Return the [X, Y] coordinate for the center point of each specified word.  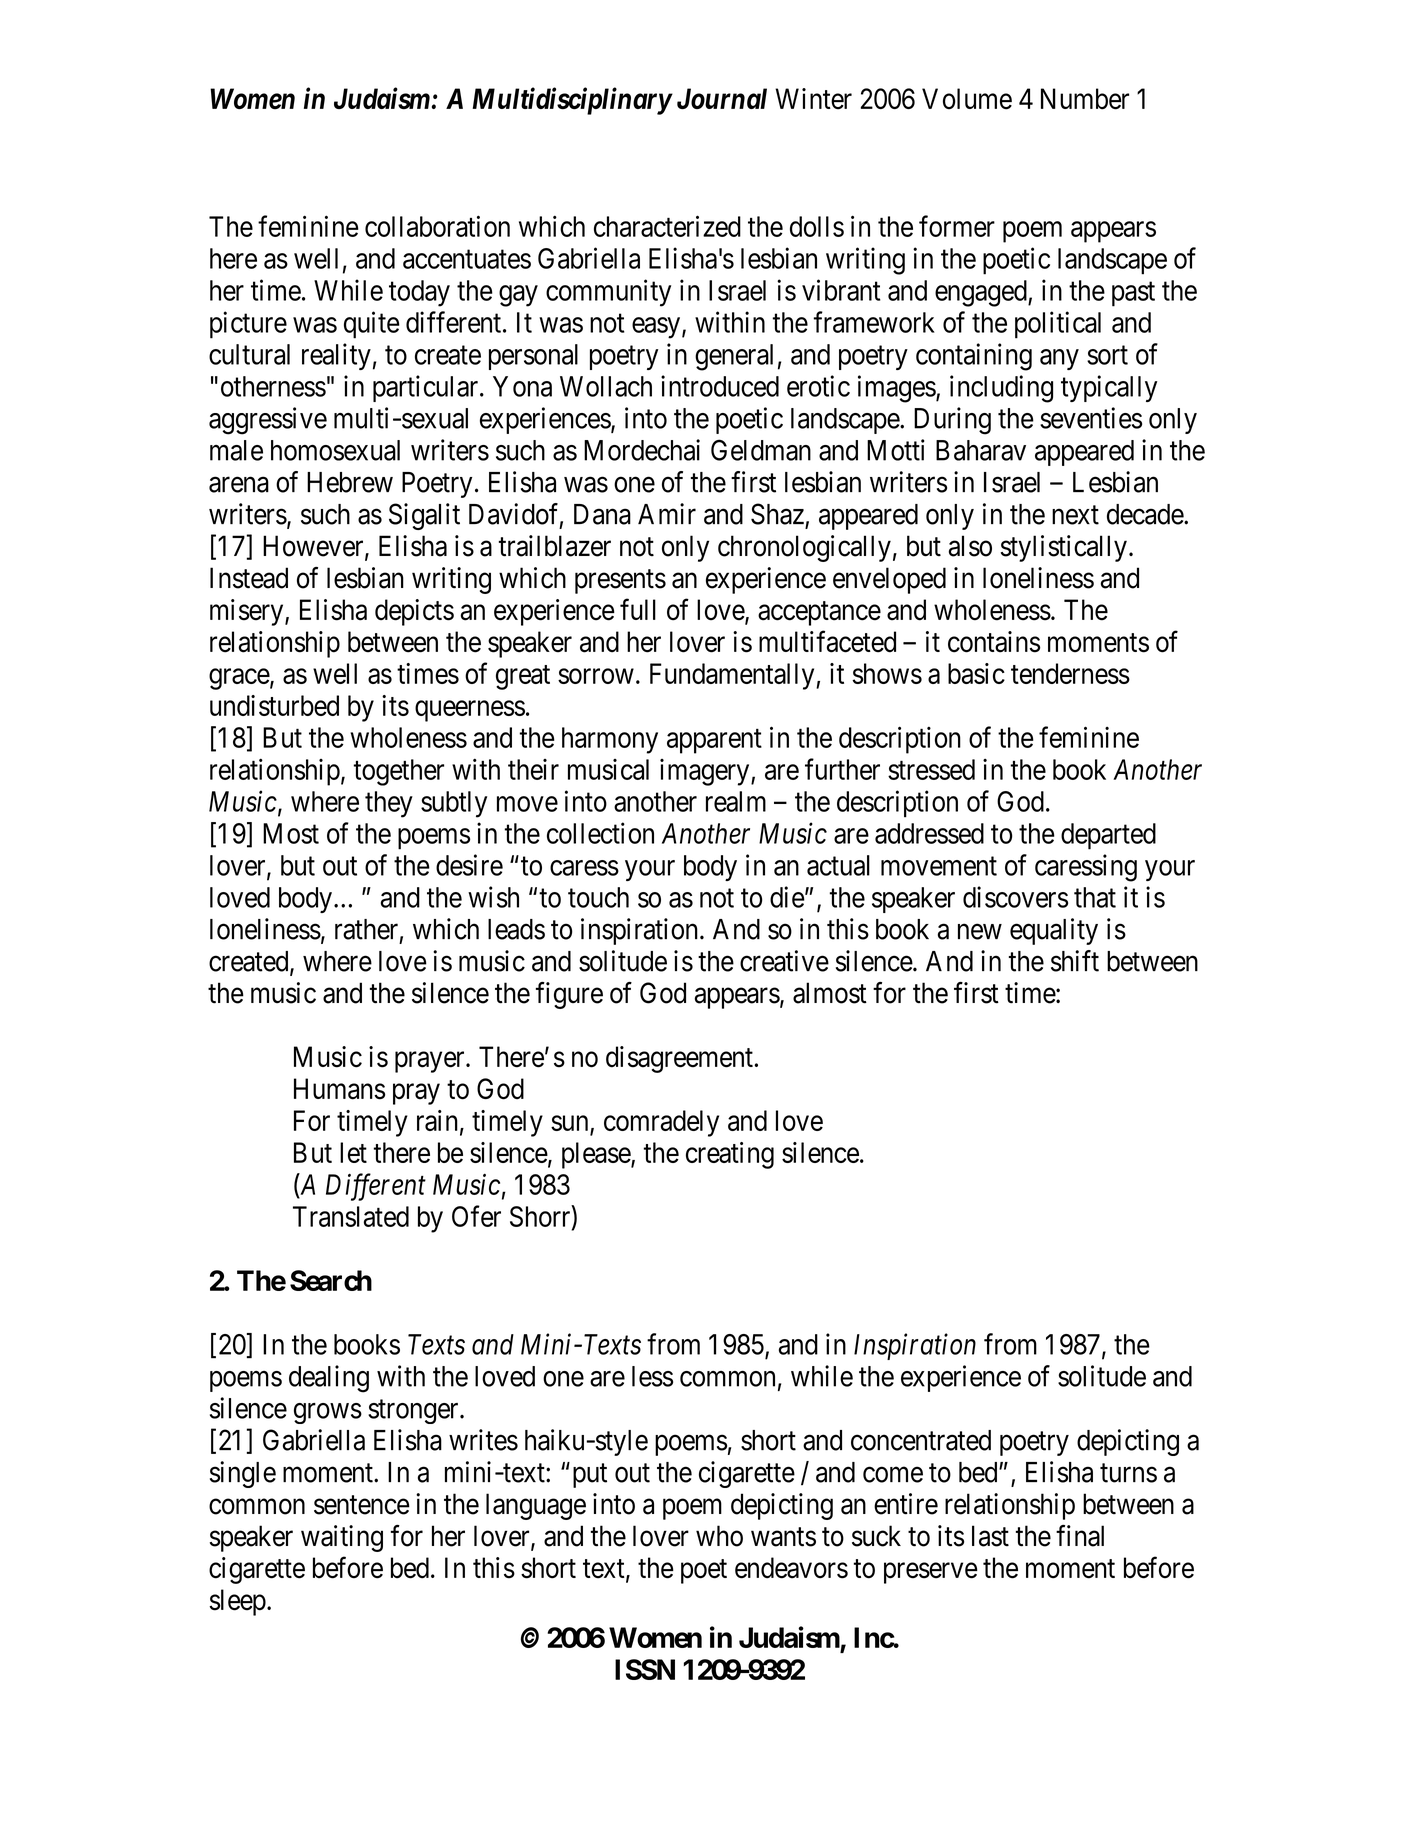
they [389, 804]
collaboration [437, 226]
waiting [342, 1538]
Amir [667, 513]
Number [1085, 99]
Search [331, 1280]
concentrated [921, 1440]
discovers [1015, 897]
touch [598, 897]
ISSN [645, 1669]
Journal [722, 98]
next [1075, 515]
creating [730, 1155]
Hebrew [350, 482]
